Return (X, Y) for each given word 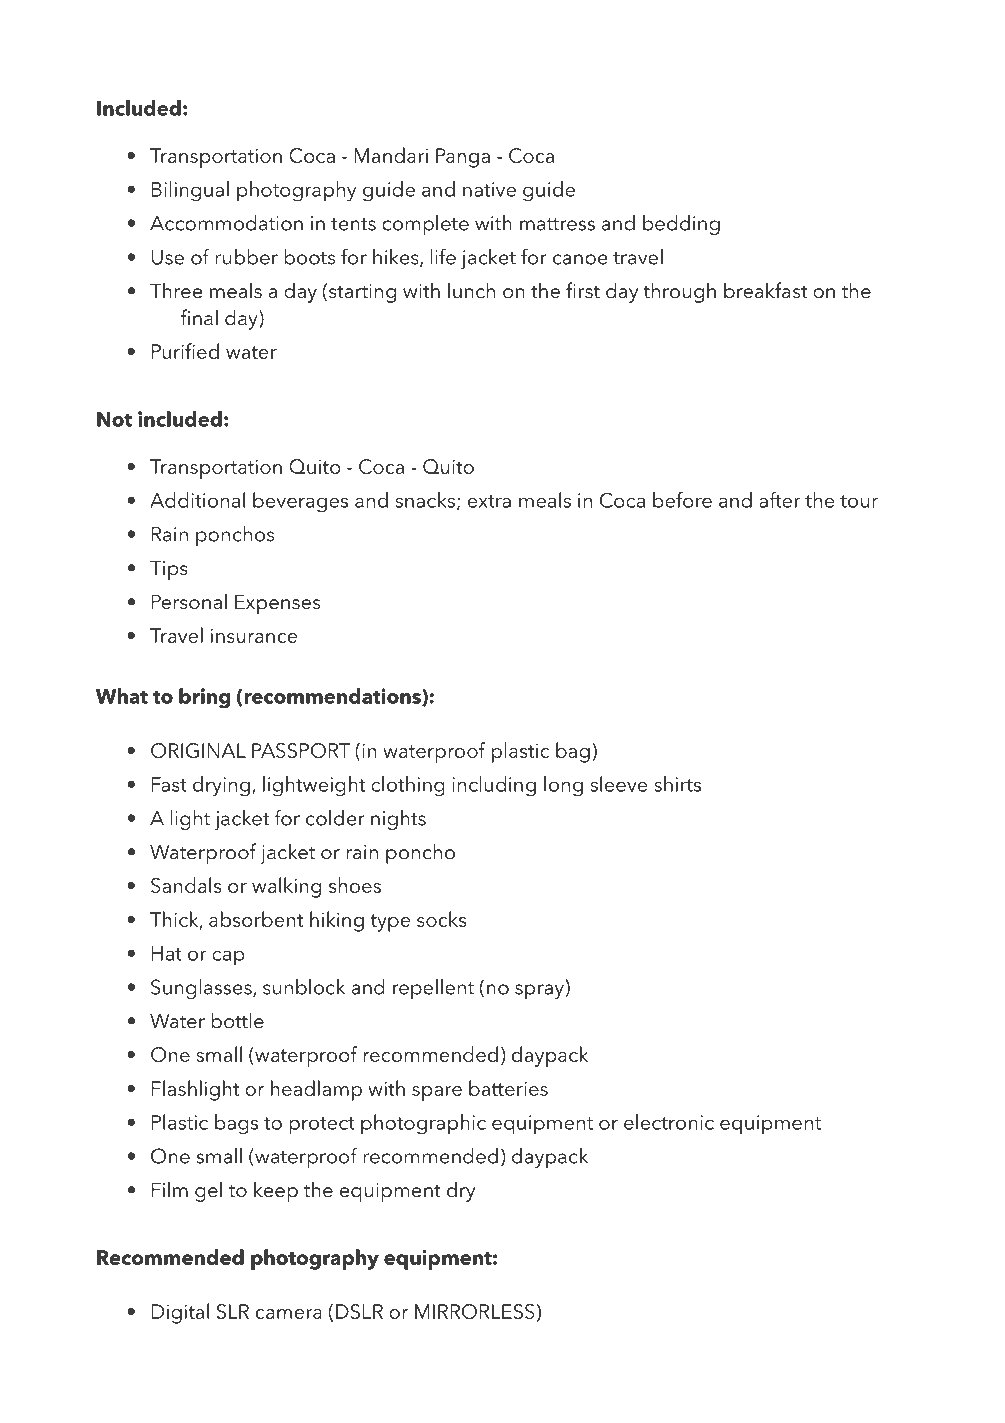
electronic (669, 1122)
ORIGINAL (198, 750)
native (489, 189)
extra (489, 501)
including (494, 786)
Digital (180, 1313)
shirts (677, 784)
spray (539, 991)
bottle (238, 1020)
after (780, 500)
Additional (197, 500)
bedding (681, 225)
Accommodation (226, 223)
